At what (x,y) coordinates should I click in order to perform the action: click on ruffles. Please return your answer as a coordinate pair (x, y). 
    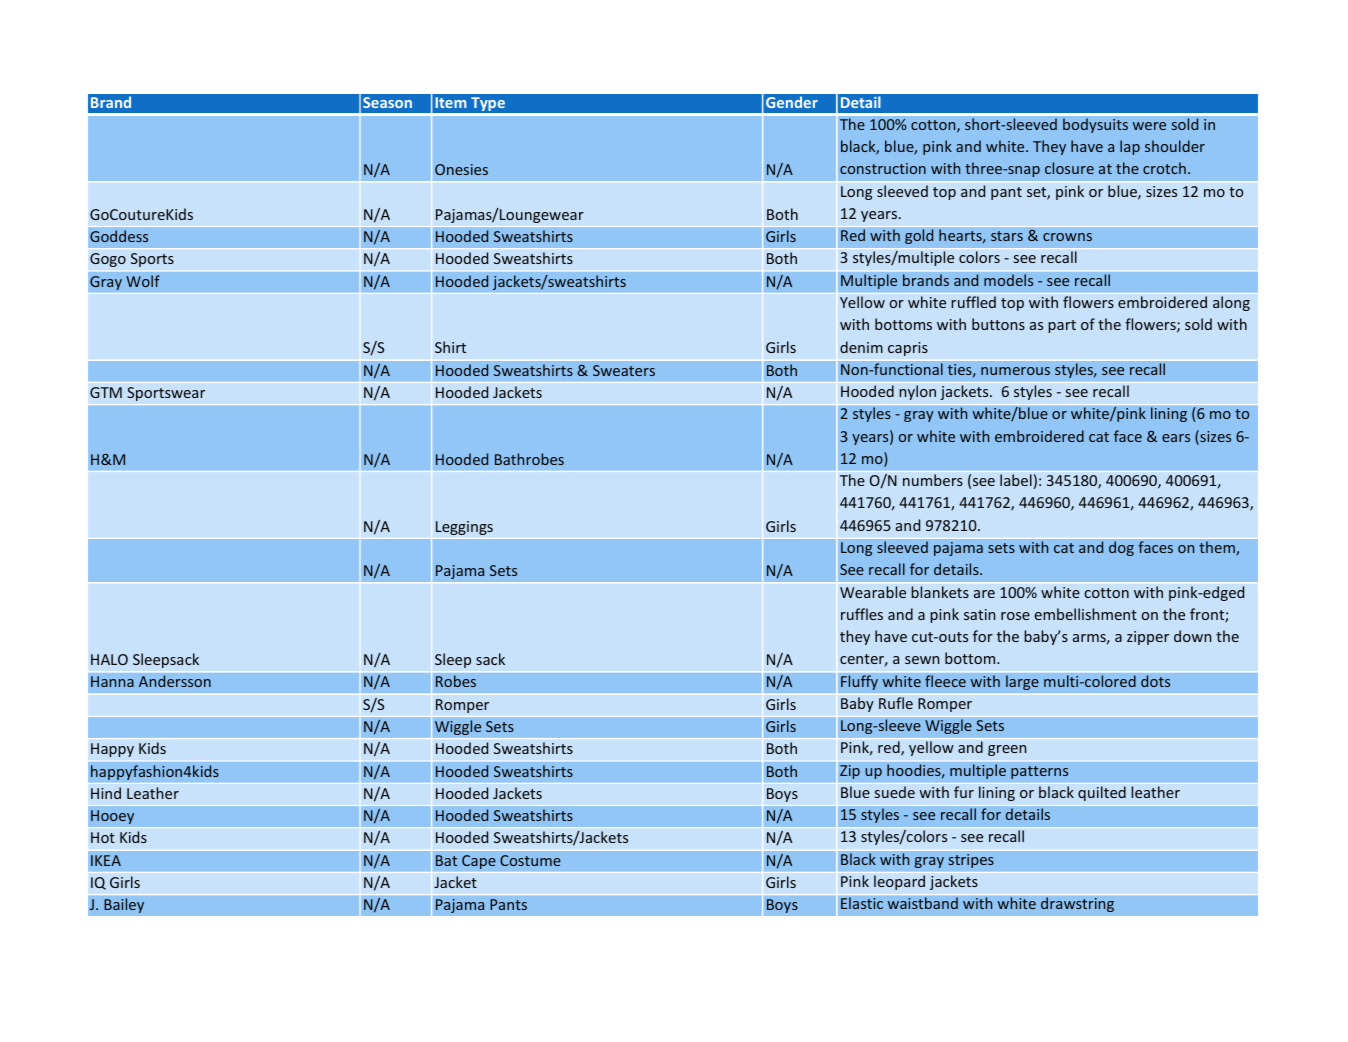
    Looking at the image, I should click on (862, 614).
